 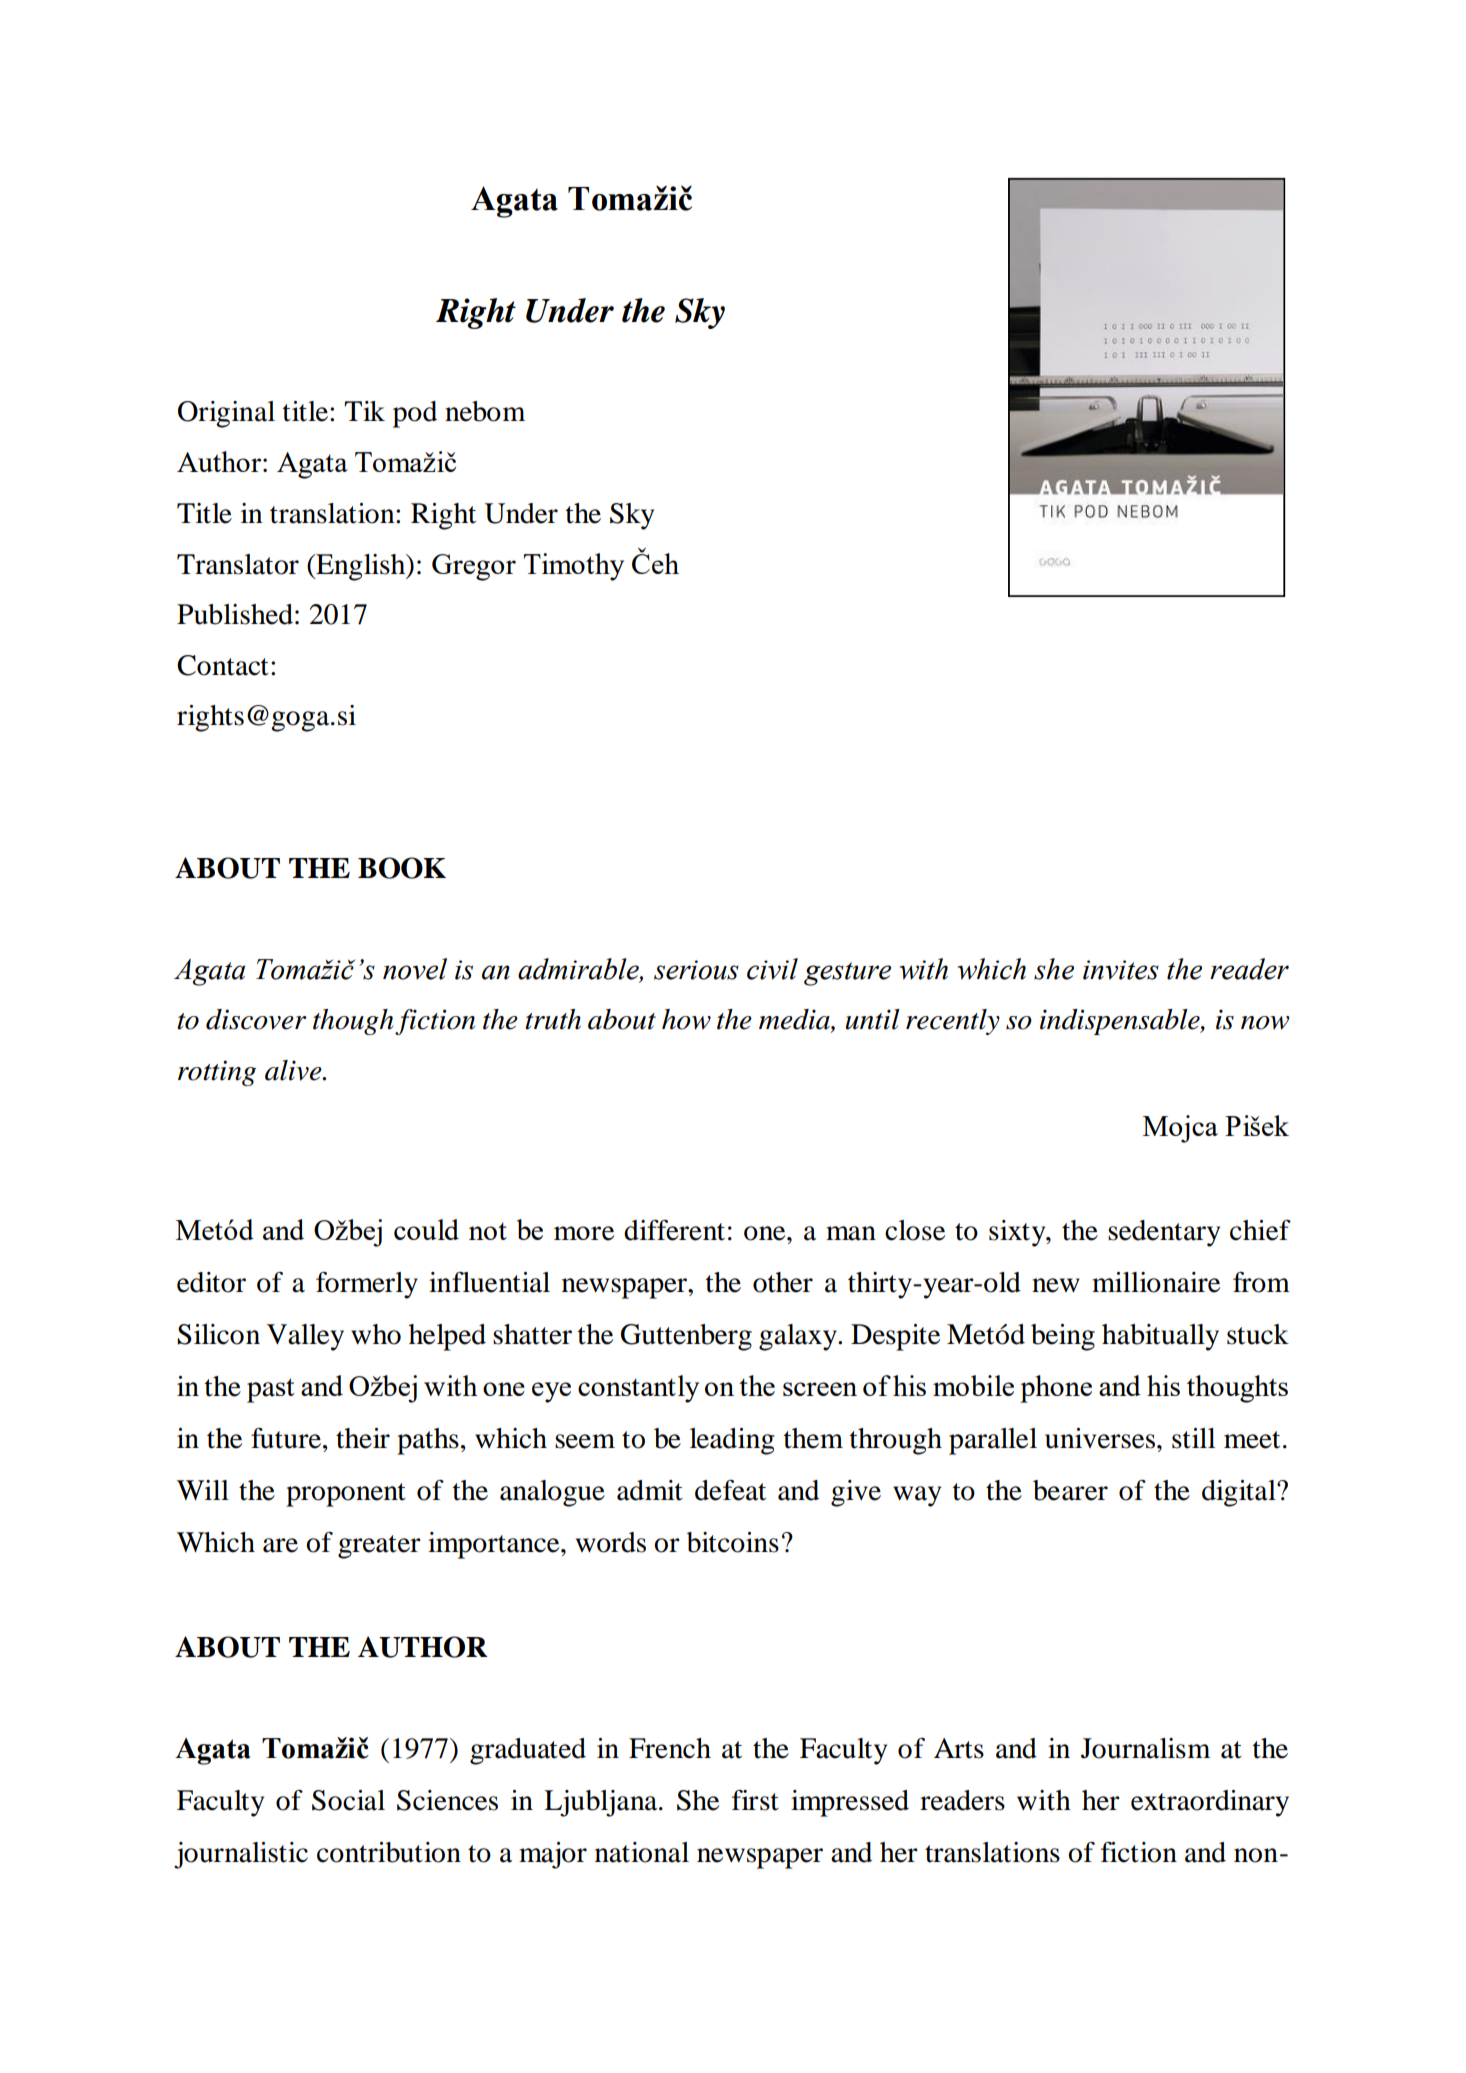 I want to click on first, so click(x=755, y=1800).
